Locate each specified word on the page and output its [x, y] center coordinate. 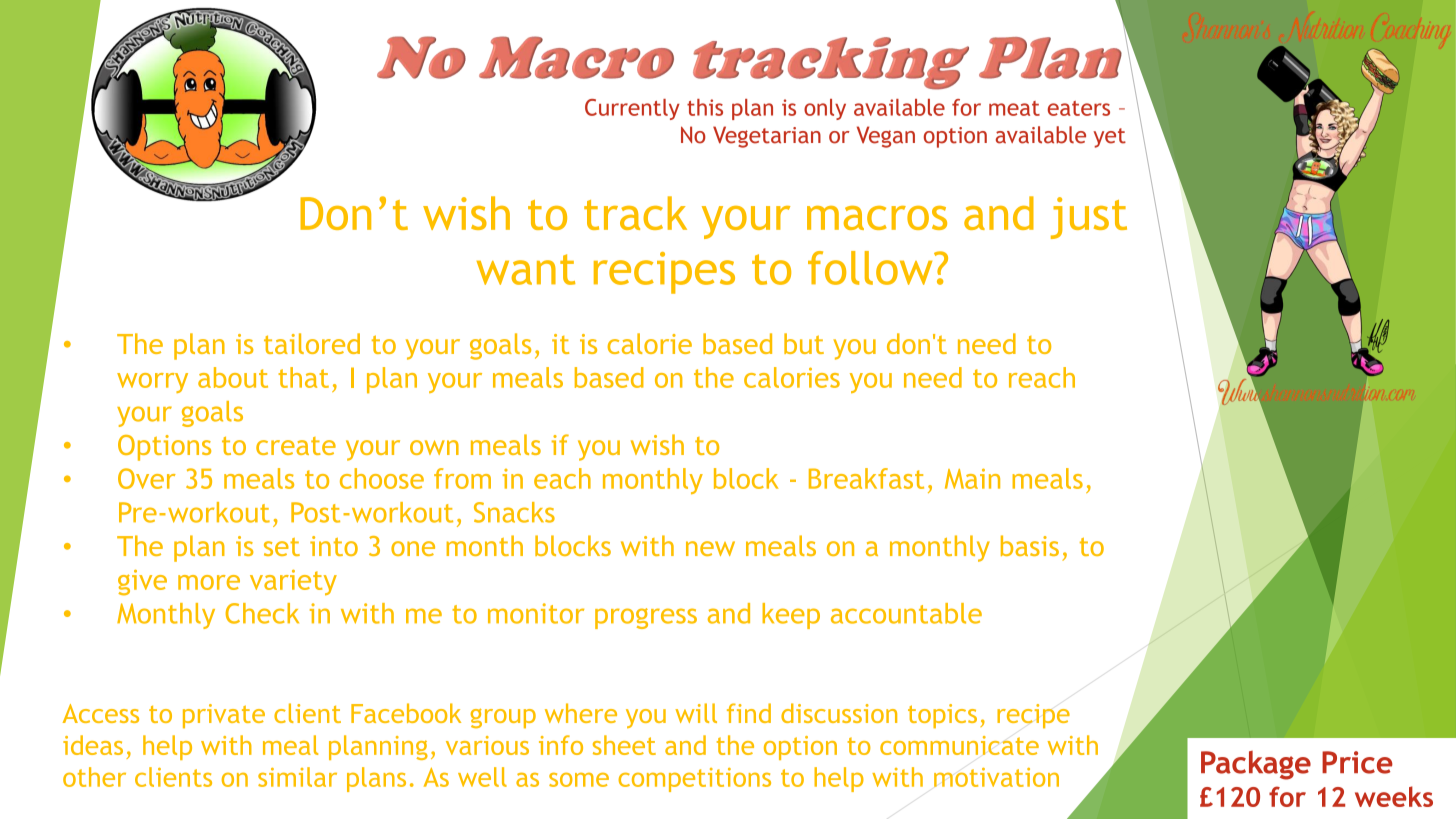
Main [972, 478]
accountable [906, 613]
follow [871, 268]
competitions [694, 780]
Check [262, 613]
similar [297, 777]
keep [791, 616]
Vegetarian [767, 137]
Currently [632, 109]
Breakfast [866, 478]
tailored [312, 343]
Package [1256, 765]
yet [1109, 138]
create [296, 446]
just [1089, 218]
